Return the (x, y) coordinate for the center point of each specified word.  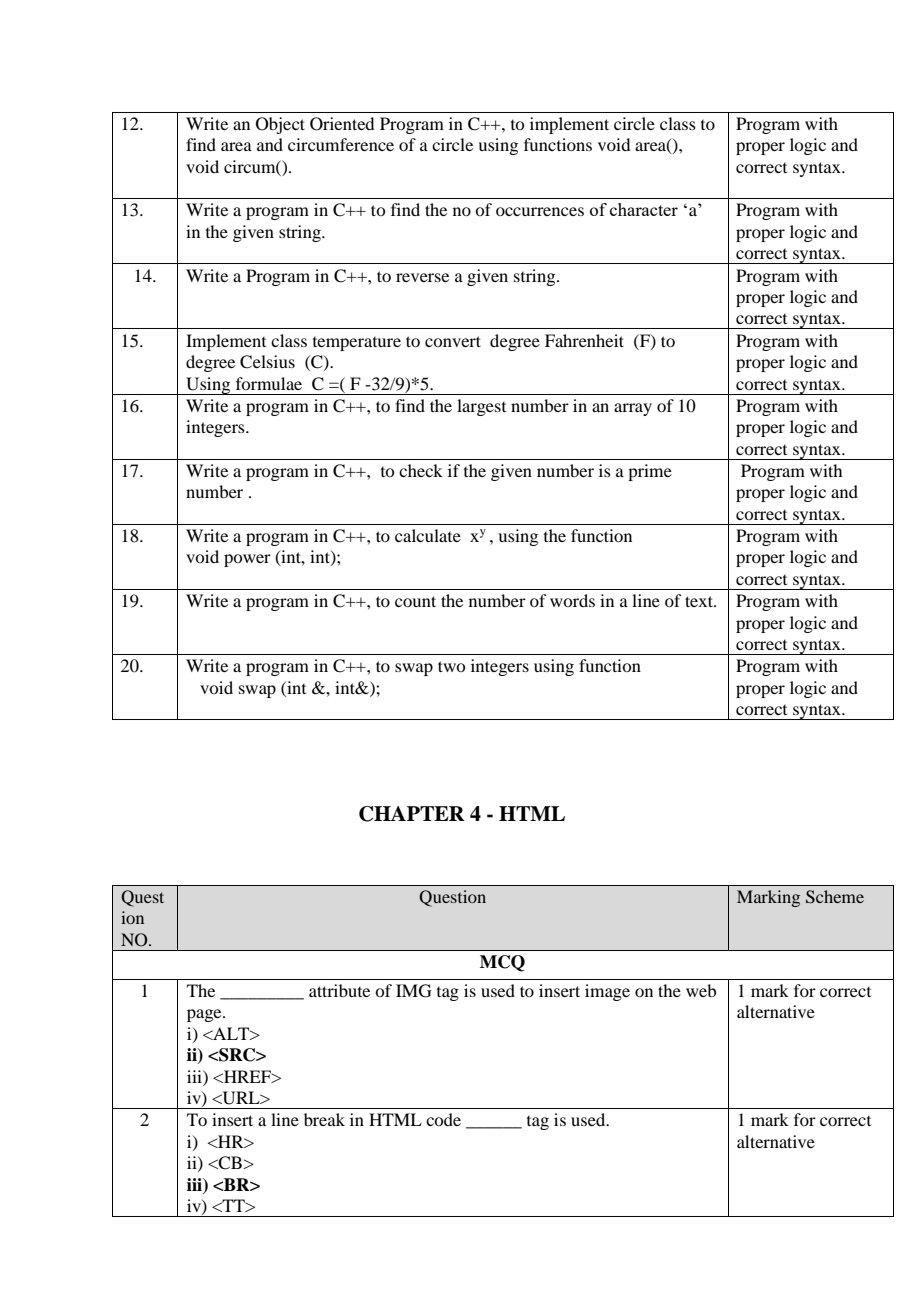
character (644, 209)
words (572, 600)
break (324, 1119)
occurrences (540, 211)
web (701, 990)
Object (280, 125)
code (443, 1119)
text (700, 601)
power (247, 560)
